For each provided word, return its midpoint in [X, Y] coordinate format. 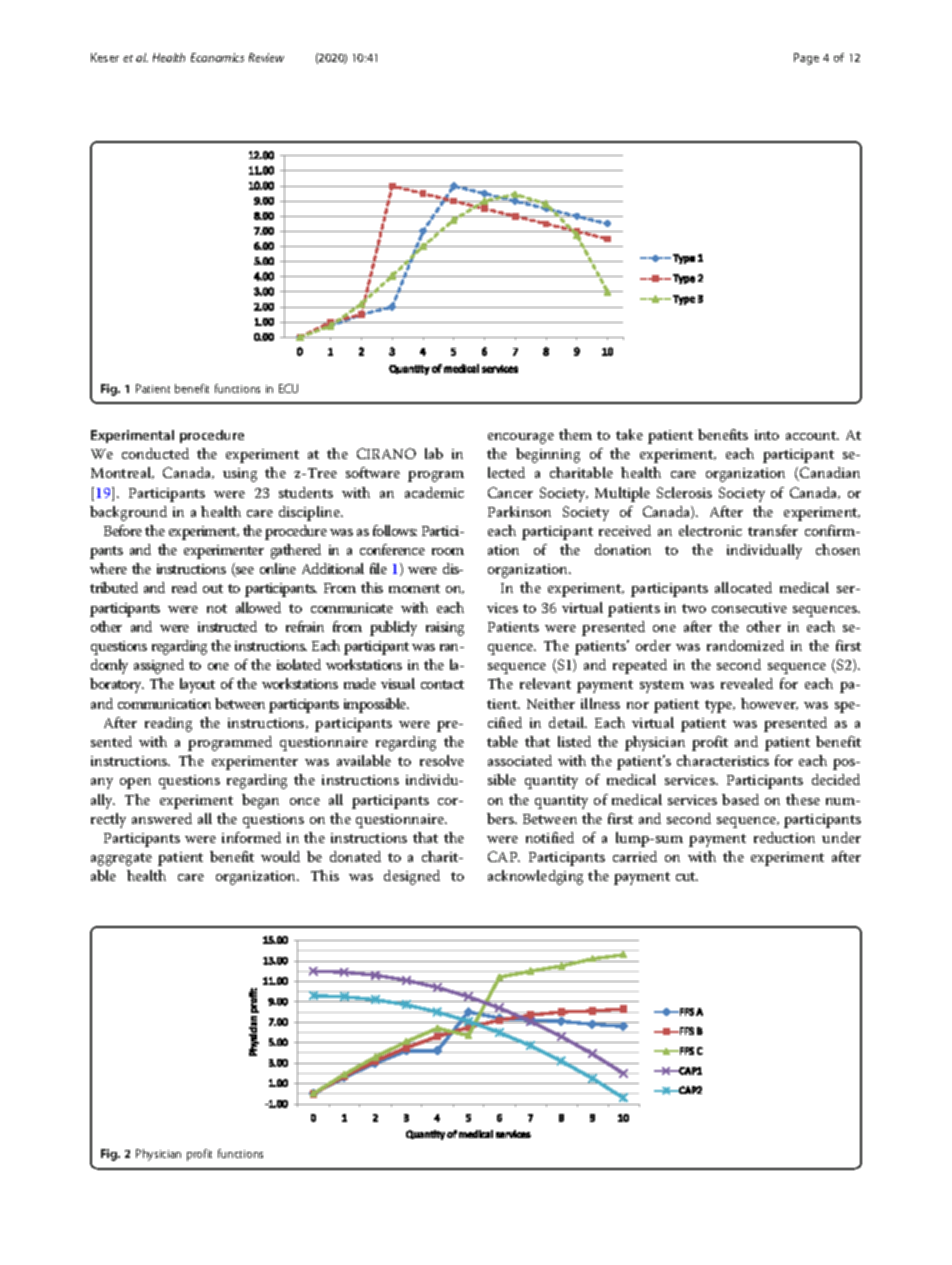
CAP [504, 856]
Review [266, 57]
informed [251, 837]
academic [434, 492]
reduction [784, 837]
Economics [217, 57]
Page [806, 59]
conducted [155, 453]
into [767, 435]
